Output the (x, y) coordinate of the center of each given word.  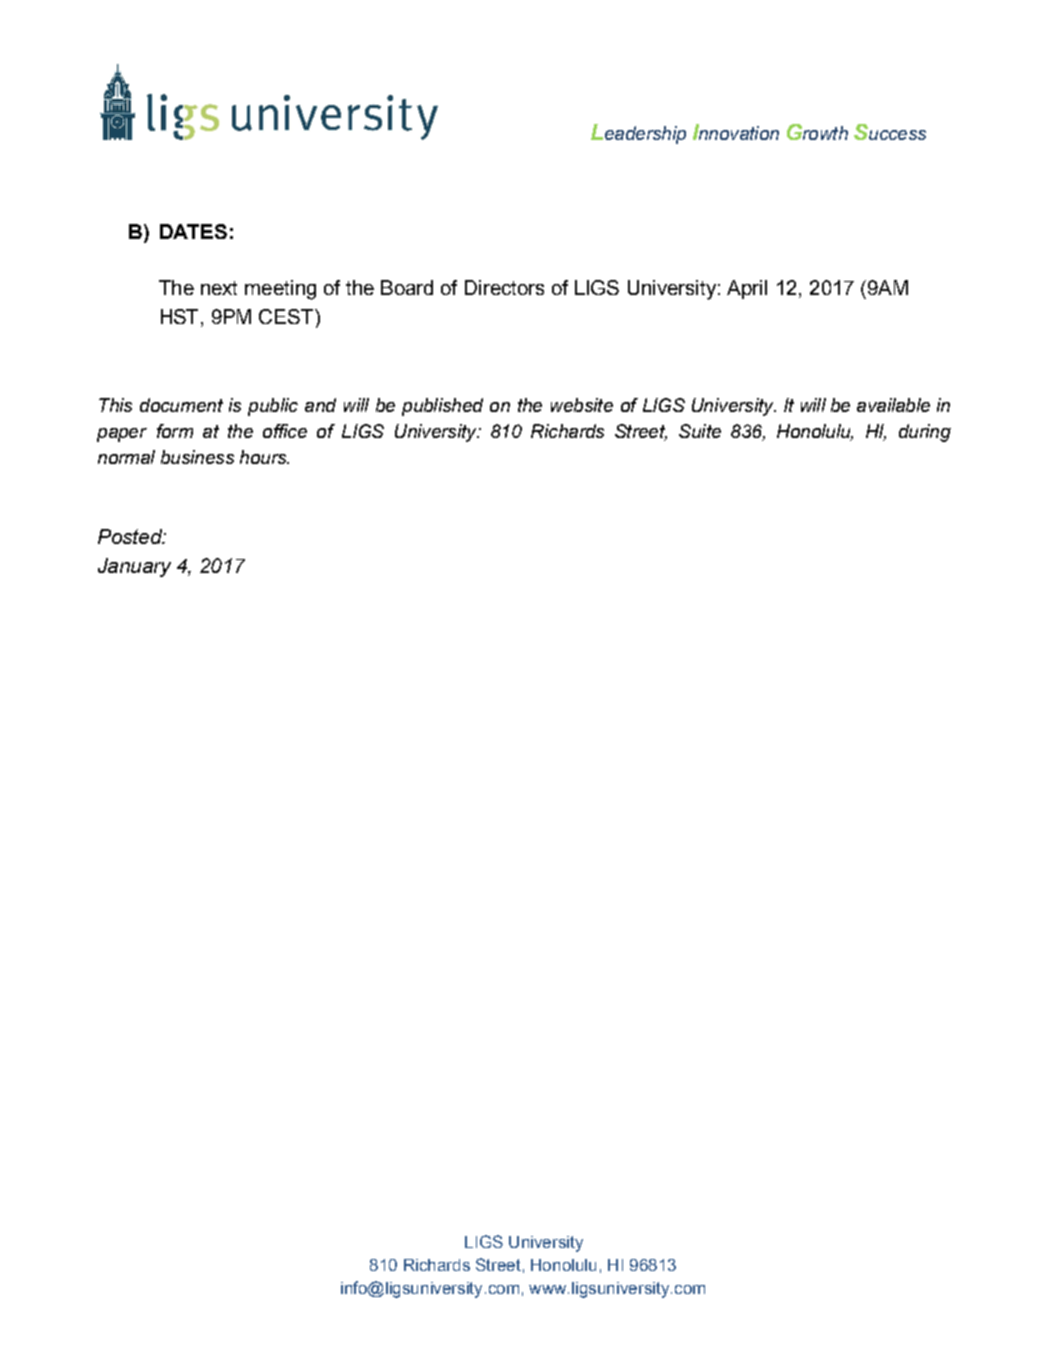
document (181, 405)
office (285, 431)
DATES (193, 231)
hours (264, 457)
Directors (504, 287)
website (582, 405)
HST (181, 316)
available (893, 405)
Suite (700, 431)
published (442, 407)
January (134, 567)
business (197, 457)
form (175, 431)
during (925, 433)
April (747, 289)
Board (407, 287)
